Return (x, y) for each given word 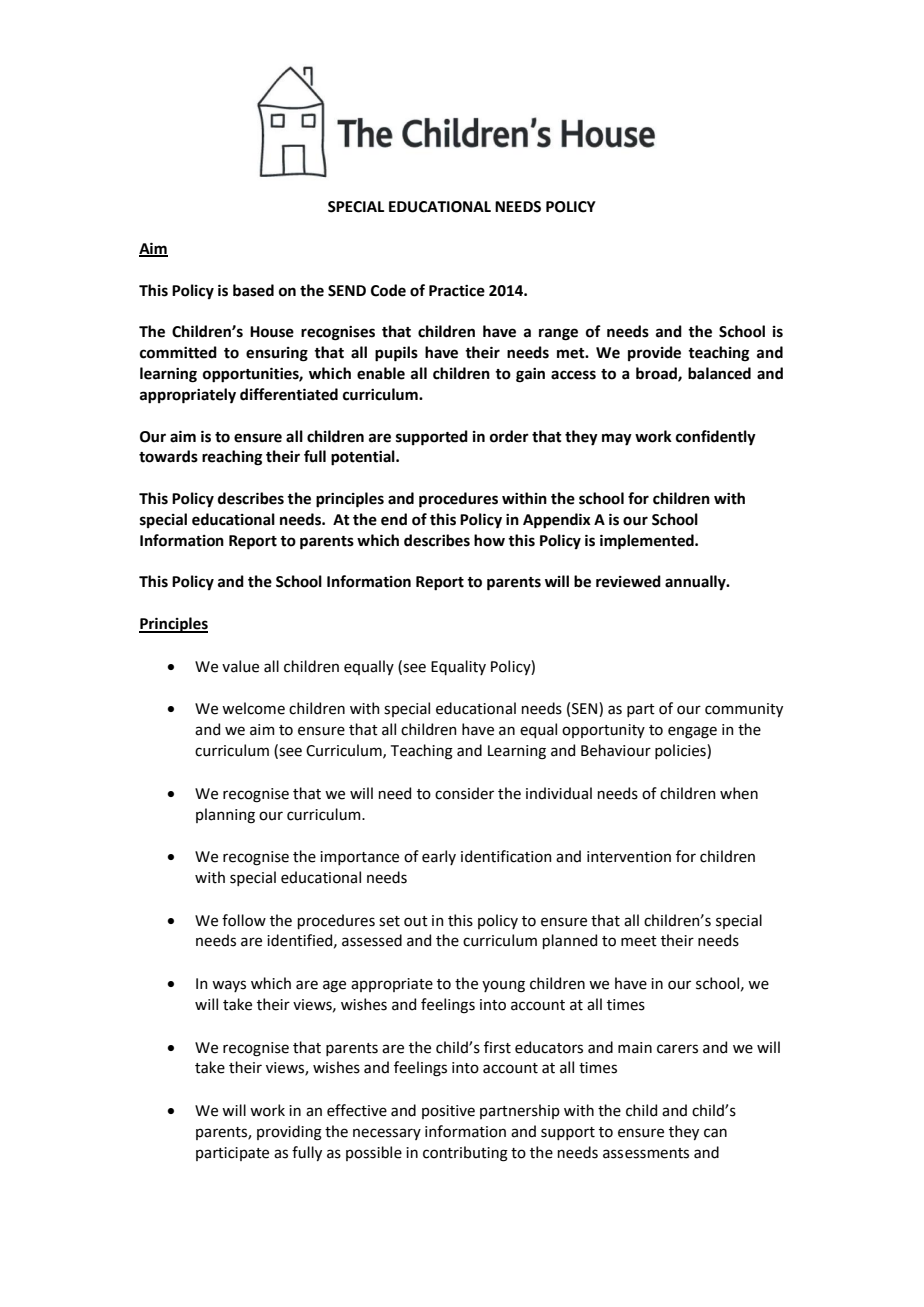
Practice (457, 291)
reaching (232, 458)
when (739, 793)
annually (696, 582)
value (240, 666)
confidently (716, 438)
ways (229, 986)
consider (464, 793)
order (509, 436)
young (503, 986)
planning (225, 816)
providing (289, 1133)
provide (654, 353)
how (489, 540)
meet (639, 941)
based (253, 290)
